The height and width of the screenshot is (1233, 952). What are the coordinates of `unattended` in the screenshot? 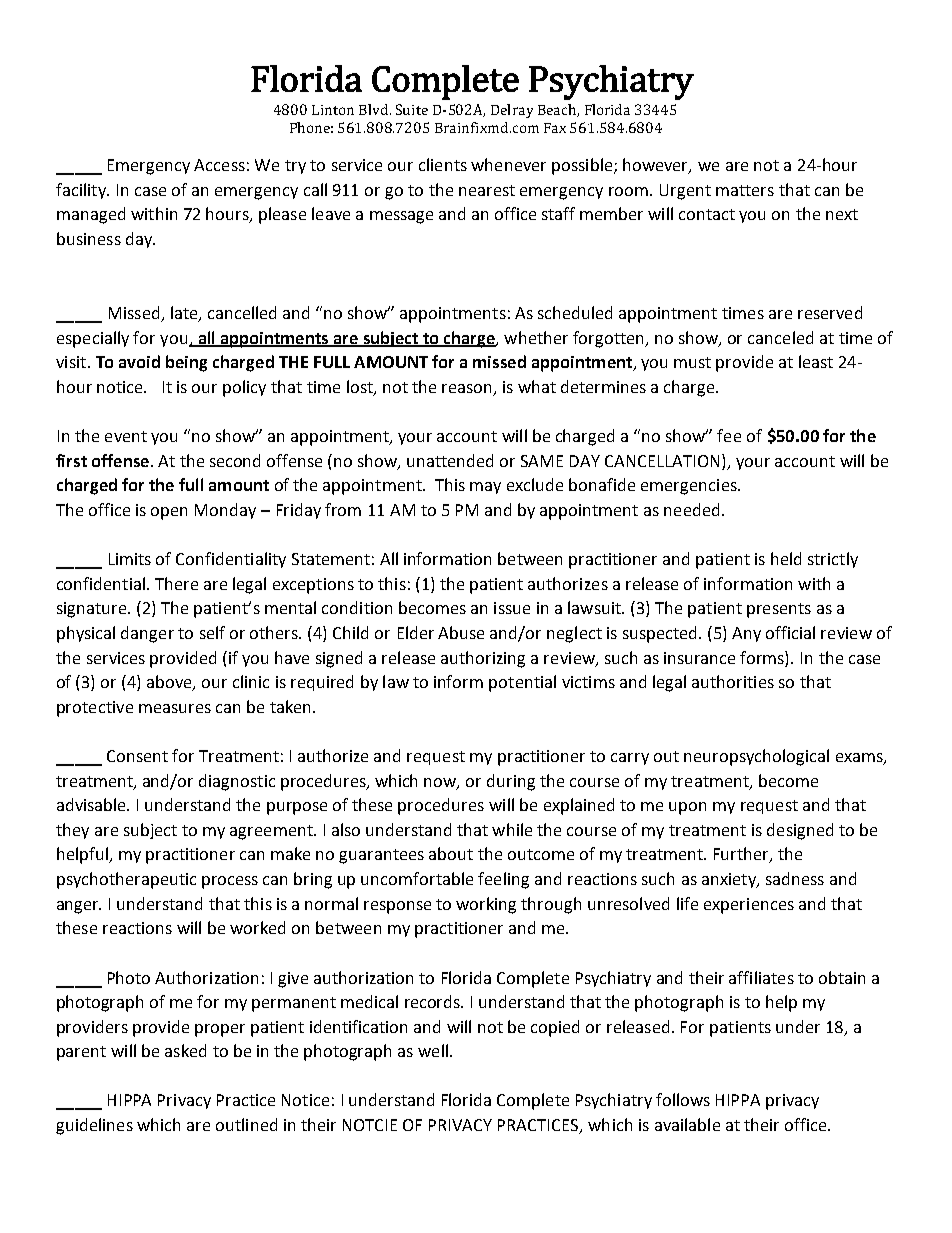 It's located at (450, 460).
